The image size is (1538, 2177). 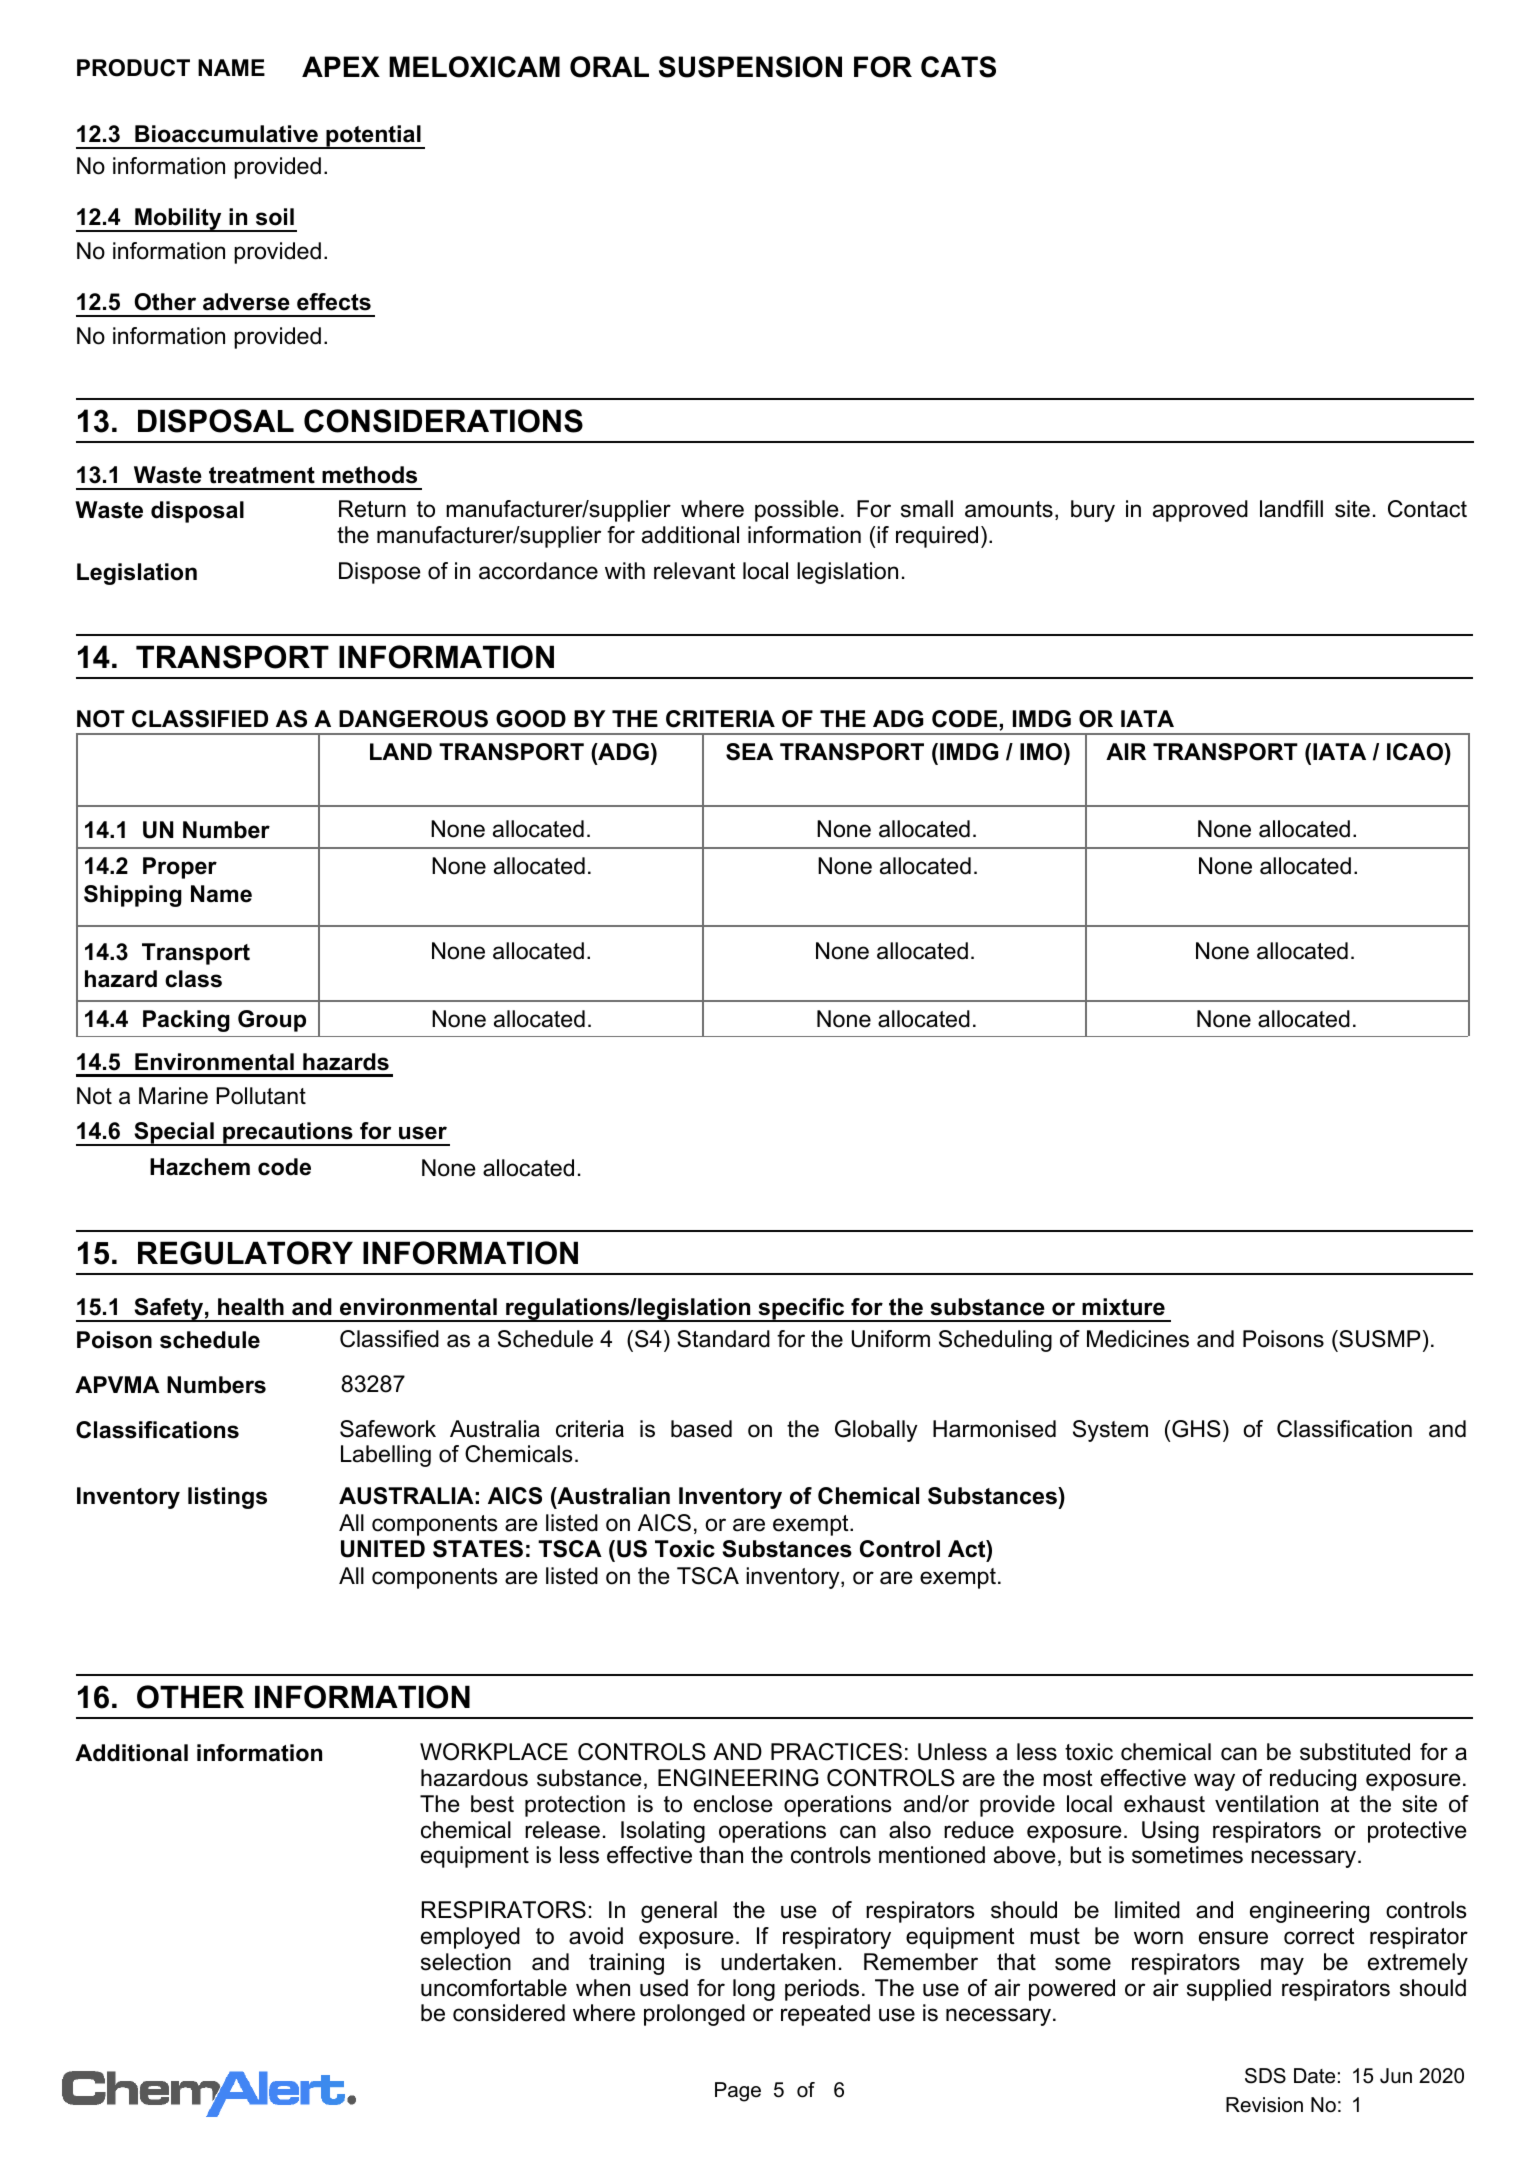 I want to click on SUSPENSION, so click(x=750, y=67).
